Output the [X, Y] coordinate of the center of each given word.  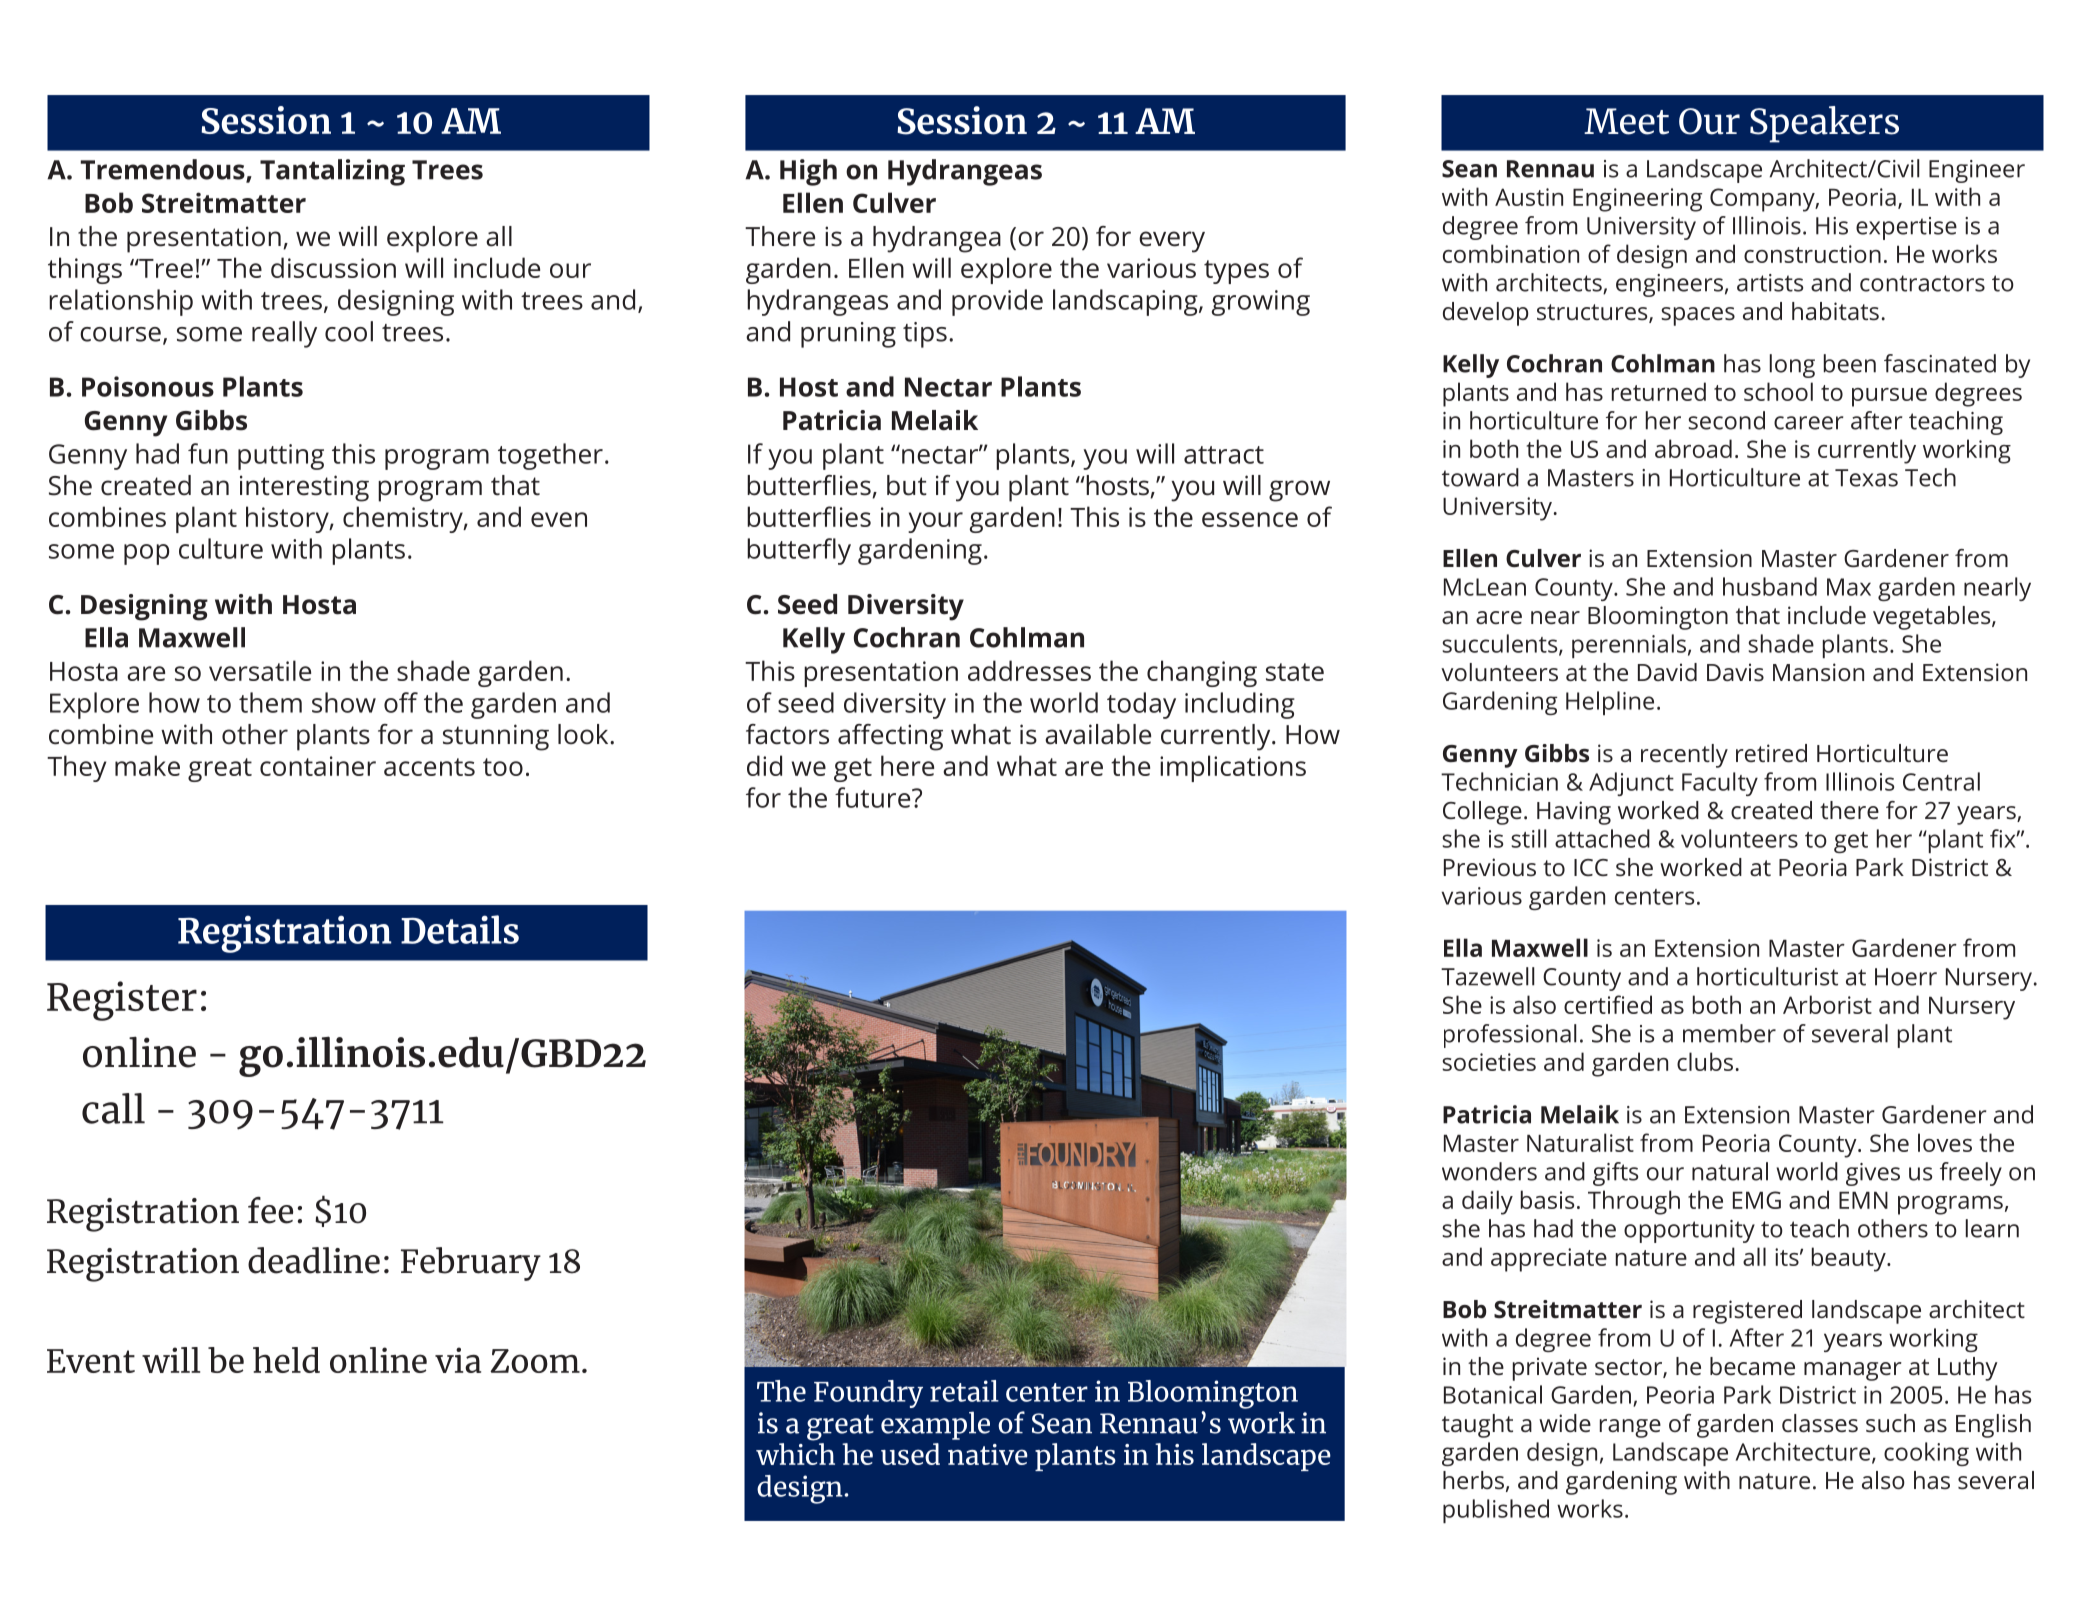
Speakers [1824, 124]
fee [270, 1210]
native [988, 1454]
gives [1873, 1174]
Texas [1866, 478]
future [874, 797]
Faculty [1720, 784]
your [935, 522]
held [286, 1360]
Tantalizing [332, 172]
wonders [1489, 1171]
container [318, 766]
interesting [304, 488]
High [808, 172]
